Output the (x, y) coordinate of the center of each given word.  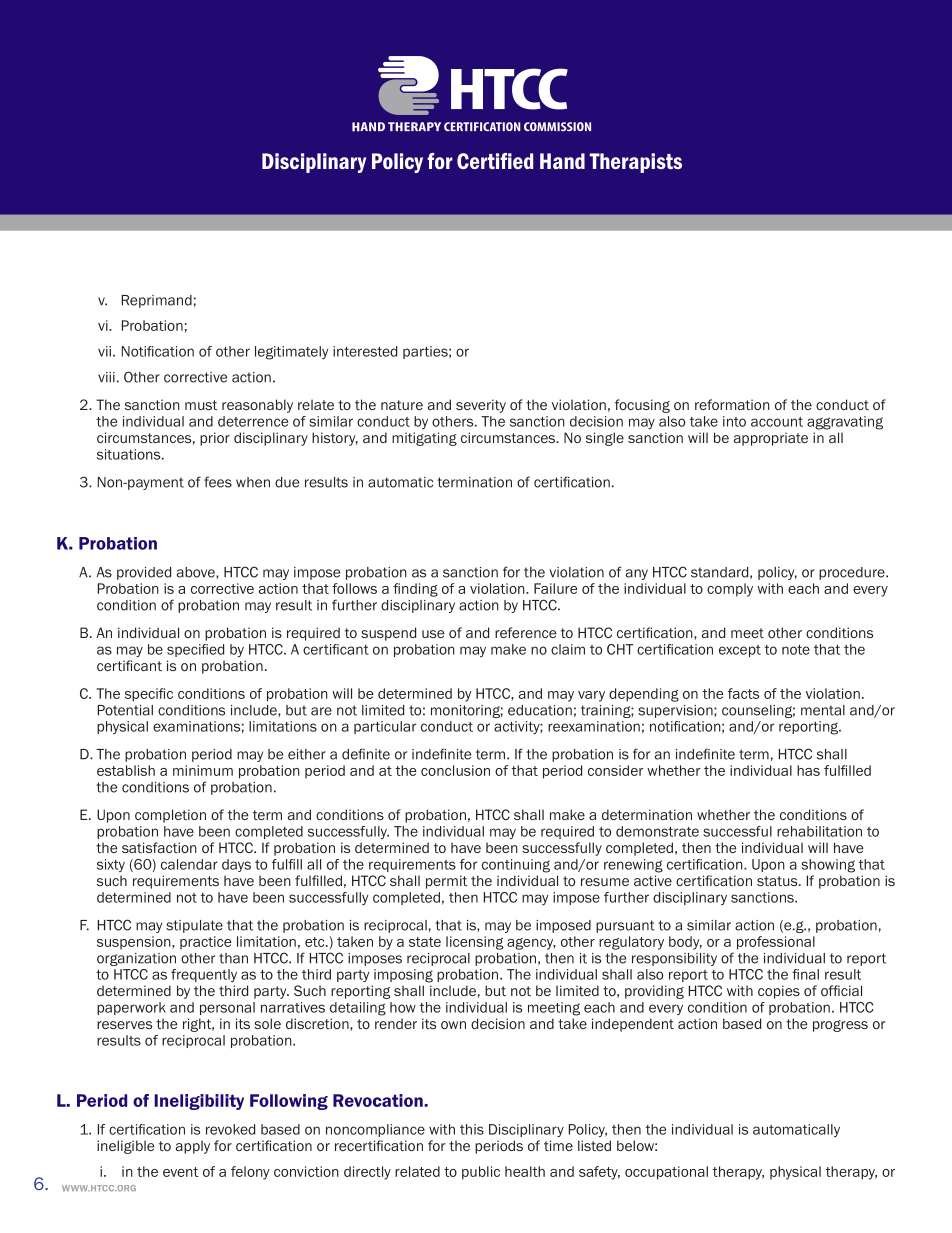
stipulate (194, 926)
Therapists (635, 163)
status (778, 881)
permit (446, 882)
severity (481, 406)
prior (215, 439)
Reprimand (157, 301)
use (433, 634)
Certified (495, 161)
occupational (666, 1173)
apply (193, 1147)
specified (195, 650)
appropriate (771, 439)
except (740, 651)
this (472, 1129)
